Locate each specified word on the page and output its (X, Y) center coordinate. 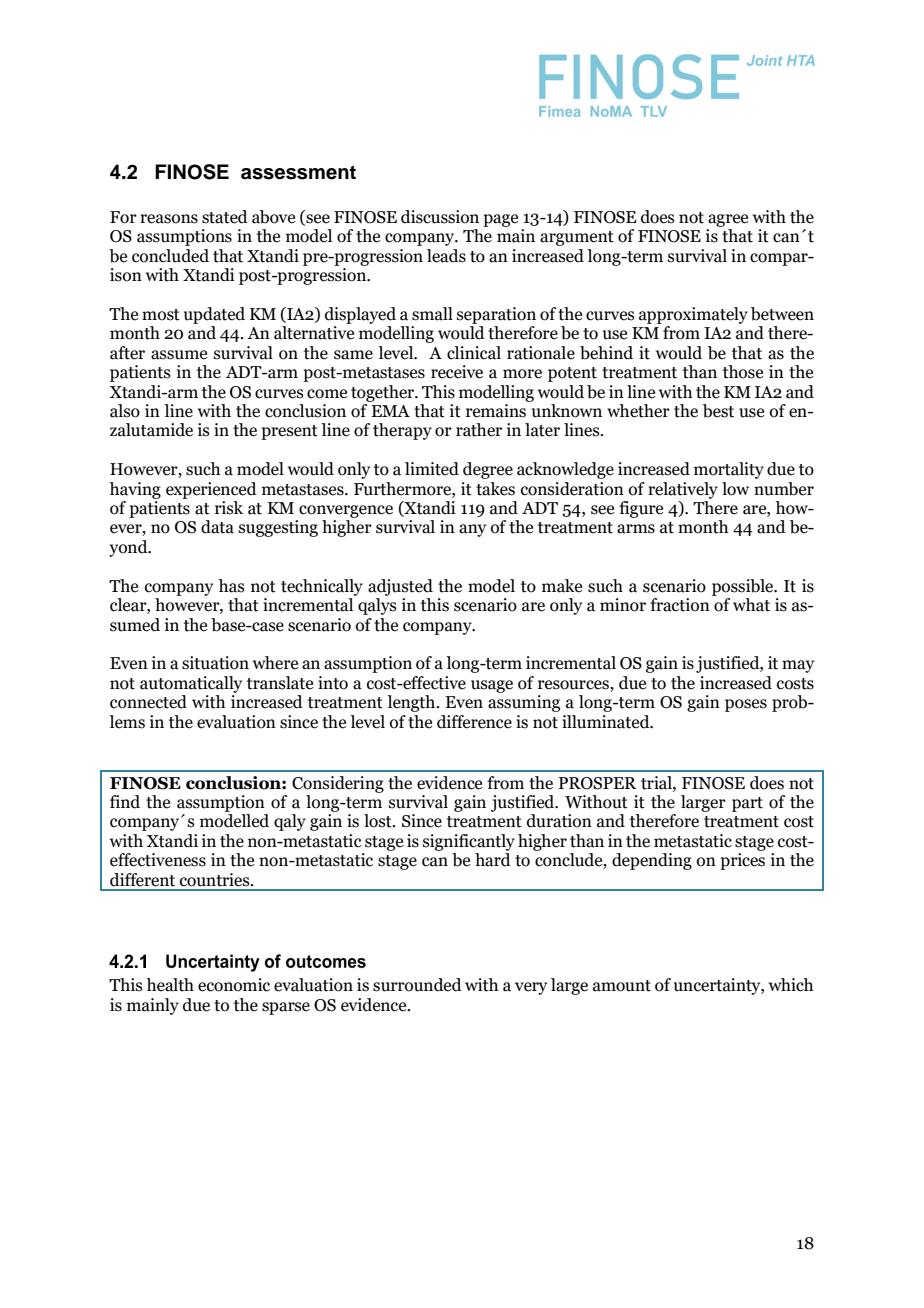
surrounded (417, 985)
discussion (440, 217)
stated (225, 217)
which (791, 985)
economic (234, 985)
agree (728, 220)
